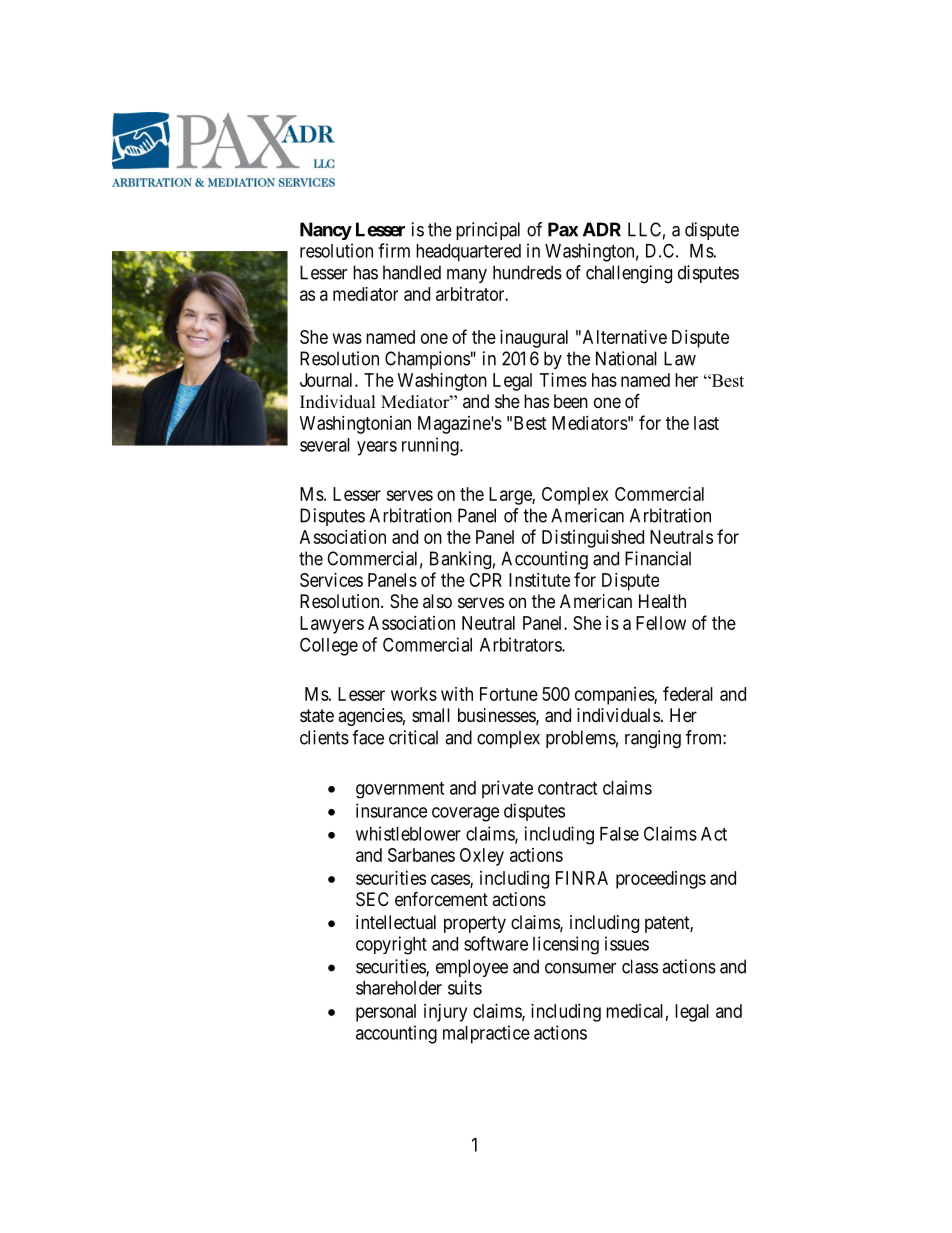 The height and width of the screenshot is (1233, 952). Describe the element at coordinates (332, 625) in the screenshot. I see `Lawyers` at that location.
